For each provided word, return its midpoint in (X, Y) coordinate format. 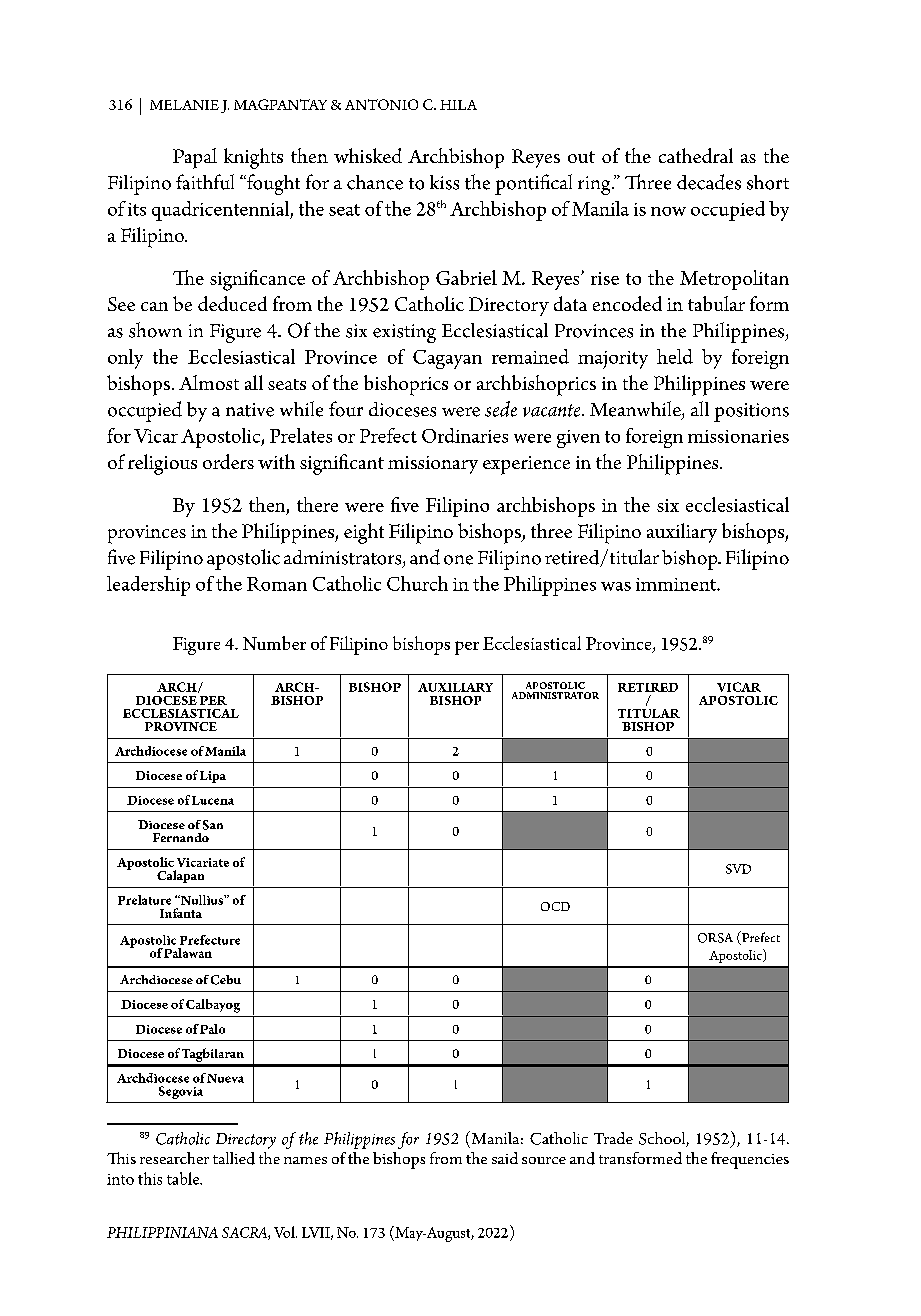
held (675, 356)
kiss (444, 182)
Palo (212, 1029)
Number (274, 643)
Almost (209, 382)
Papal (195, 158)
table (184, 1178)
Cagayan (447, 359)
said (505, 1158)
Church (417, 583)
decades (709, 182)
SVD (738, 869)
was (616, 586)
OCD (555, 906)
